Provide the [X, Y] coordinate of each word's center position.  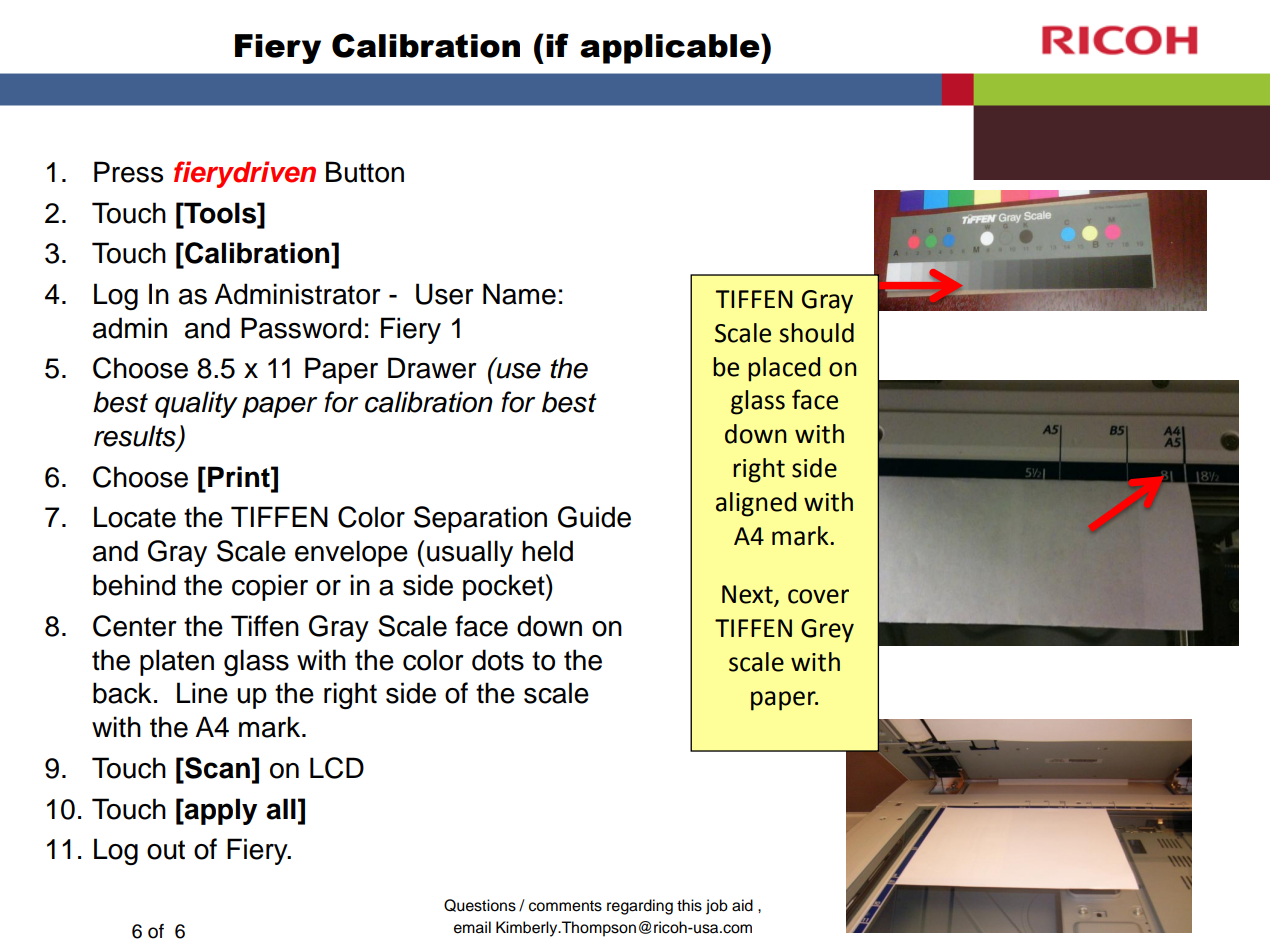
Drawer [432, 368]
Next [748, 595]
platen [177, 662]
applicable [671, 48]
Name [519, 294]
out [166, 850]
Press [128, 172]
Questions [480, 905]
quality [196, 404]
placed [784, 369]
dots [498, 660]
